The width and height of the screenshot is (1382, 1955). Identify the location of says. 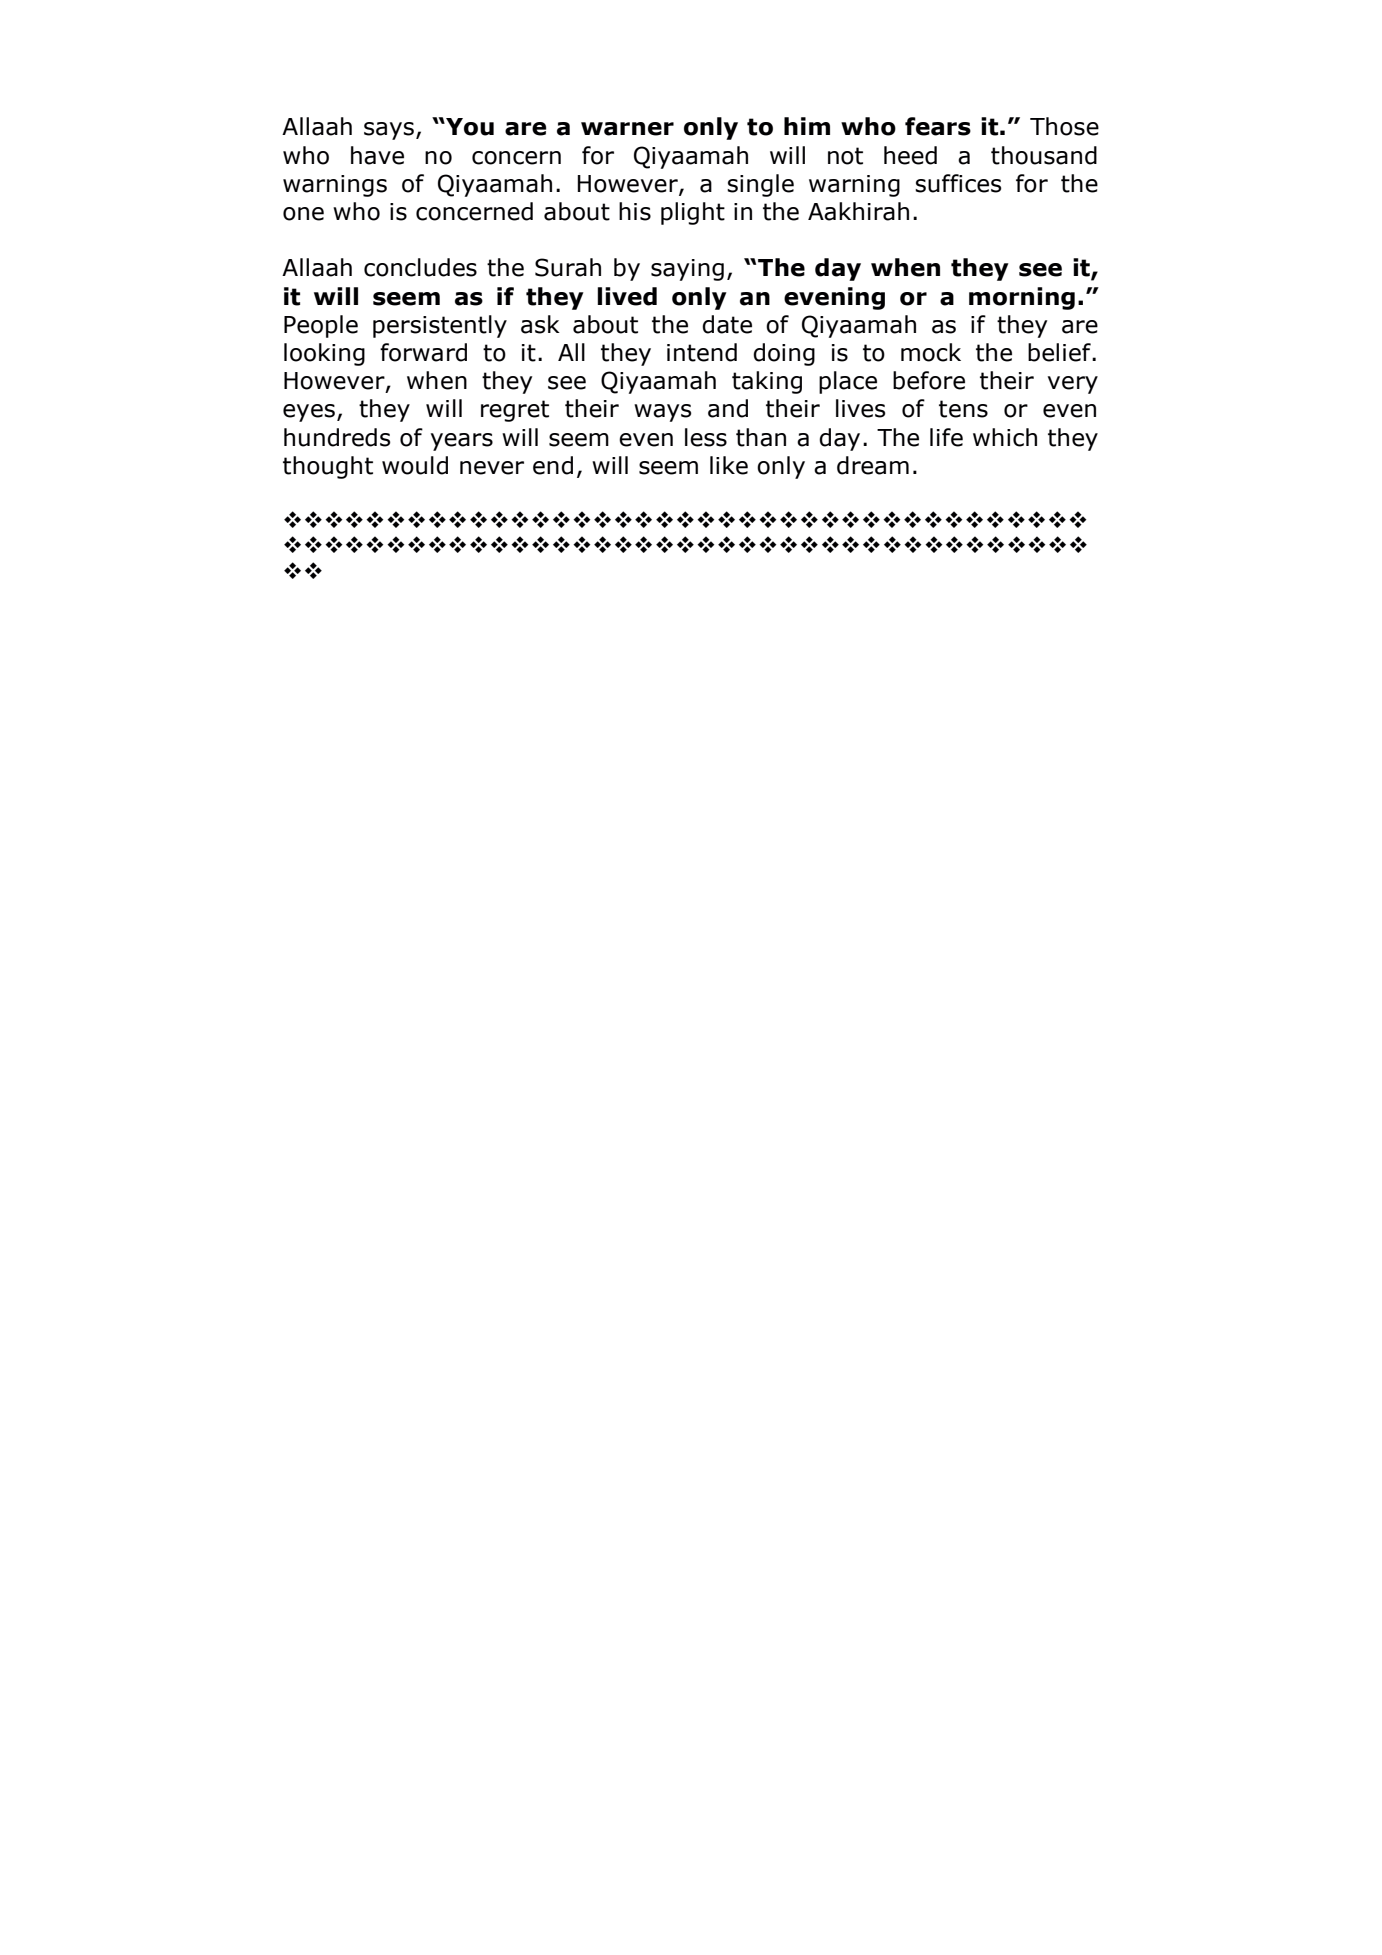
(389, 131).
